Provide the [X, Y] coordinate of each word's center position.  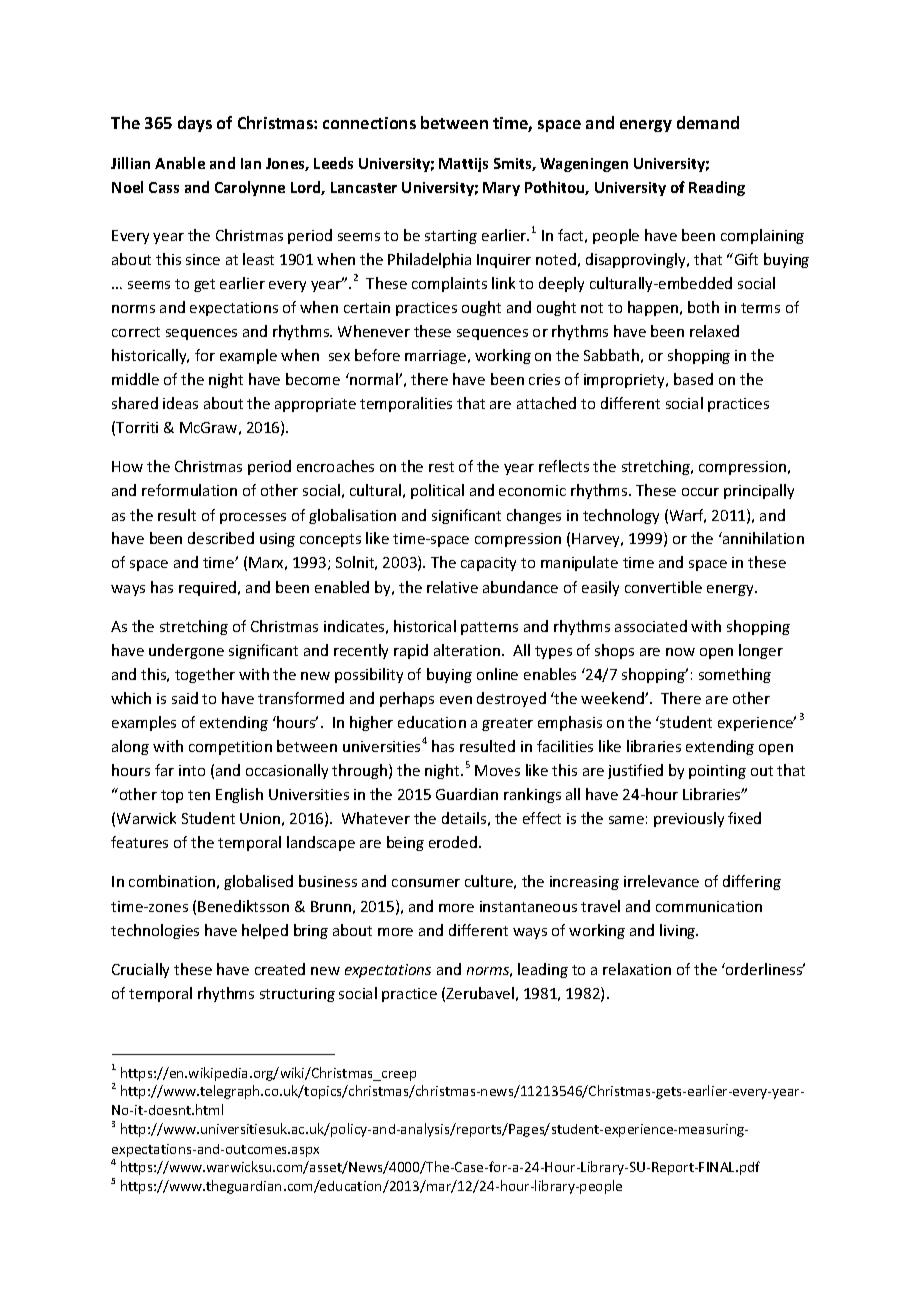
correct [136, 332]
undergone [186, 651]
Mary [501, 189]
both [703, 307]
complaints [449, 284]
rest [441, 467]
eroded [453, 842]
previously [689, 819]
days [195, 124]
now [680, 652]
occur [700, 492]
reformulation [189, 490]
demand [708, 122]
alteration [468, 650]
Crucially [140, 970]
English [239, 795]
